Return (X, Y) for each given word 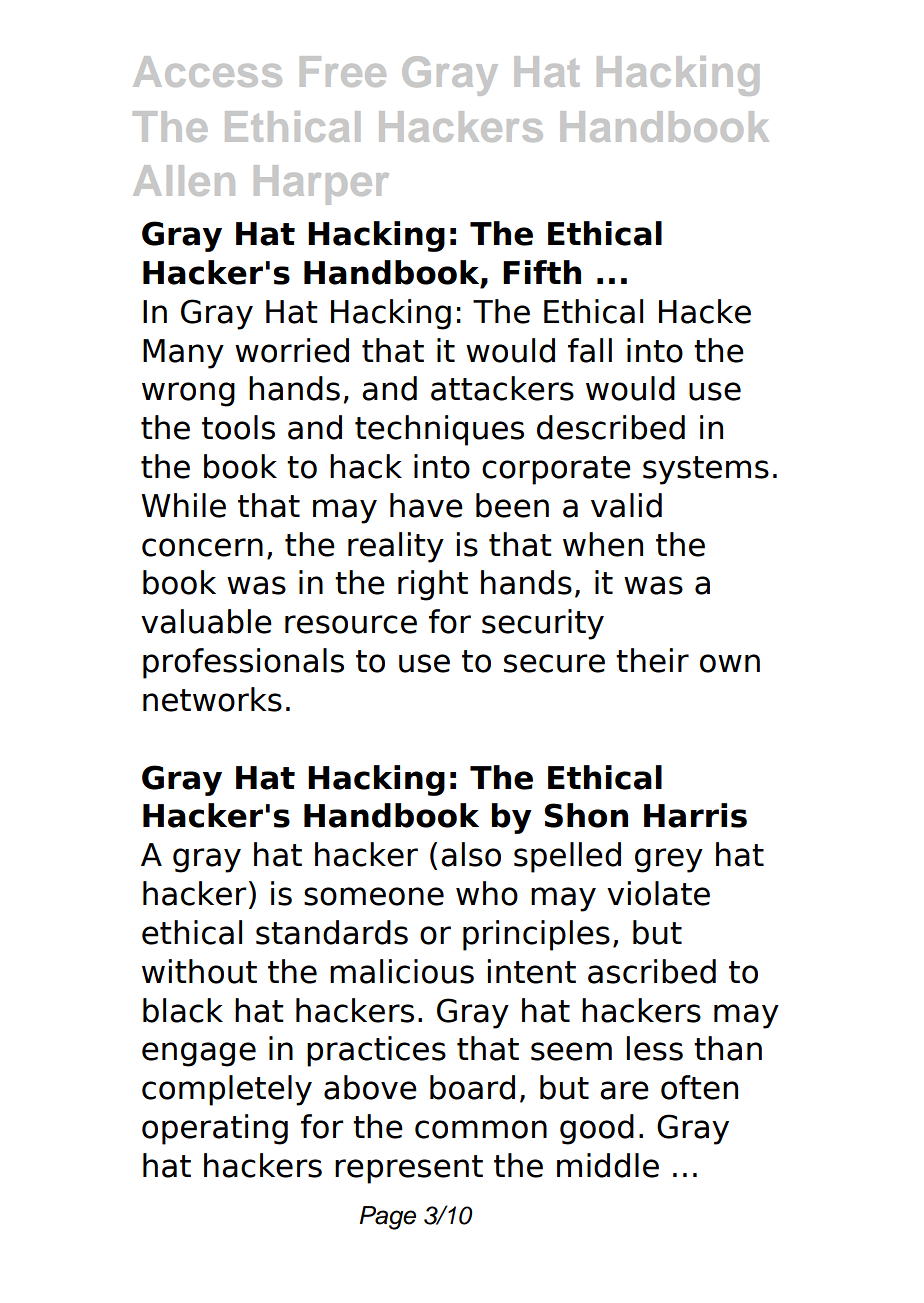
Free (343, 71)
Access (207, 71)
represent (409, 1169)
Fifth (542, 272)
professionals (243, 663)
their (652, 660)
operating (215, 1129)
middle (608, 1165)
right (433, 585)
